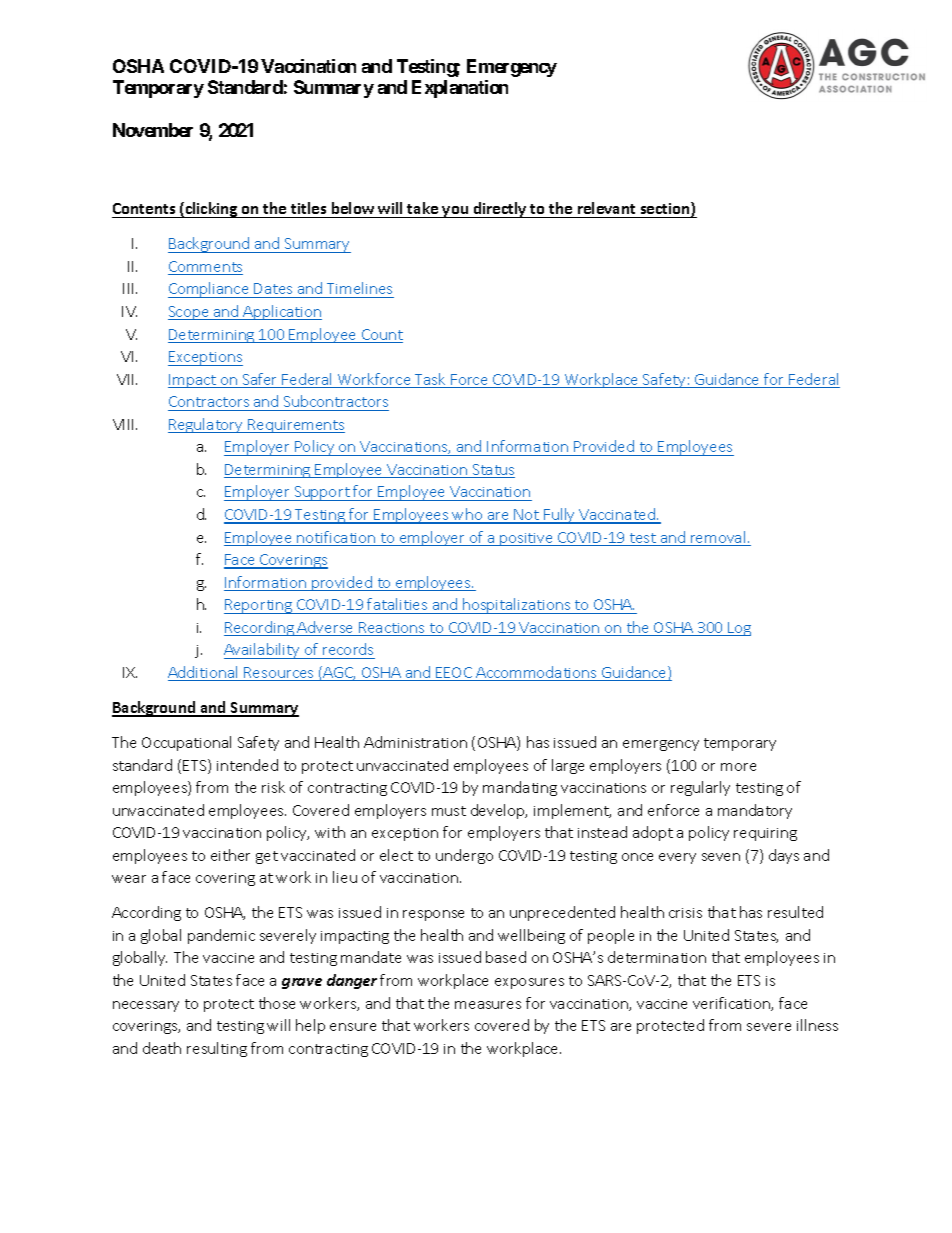 The width and height of the screenshot is (952, 1233). Describe the element at coordinates (606, 208) in the screenshot. I see `relevant` at that location.
